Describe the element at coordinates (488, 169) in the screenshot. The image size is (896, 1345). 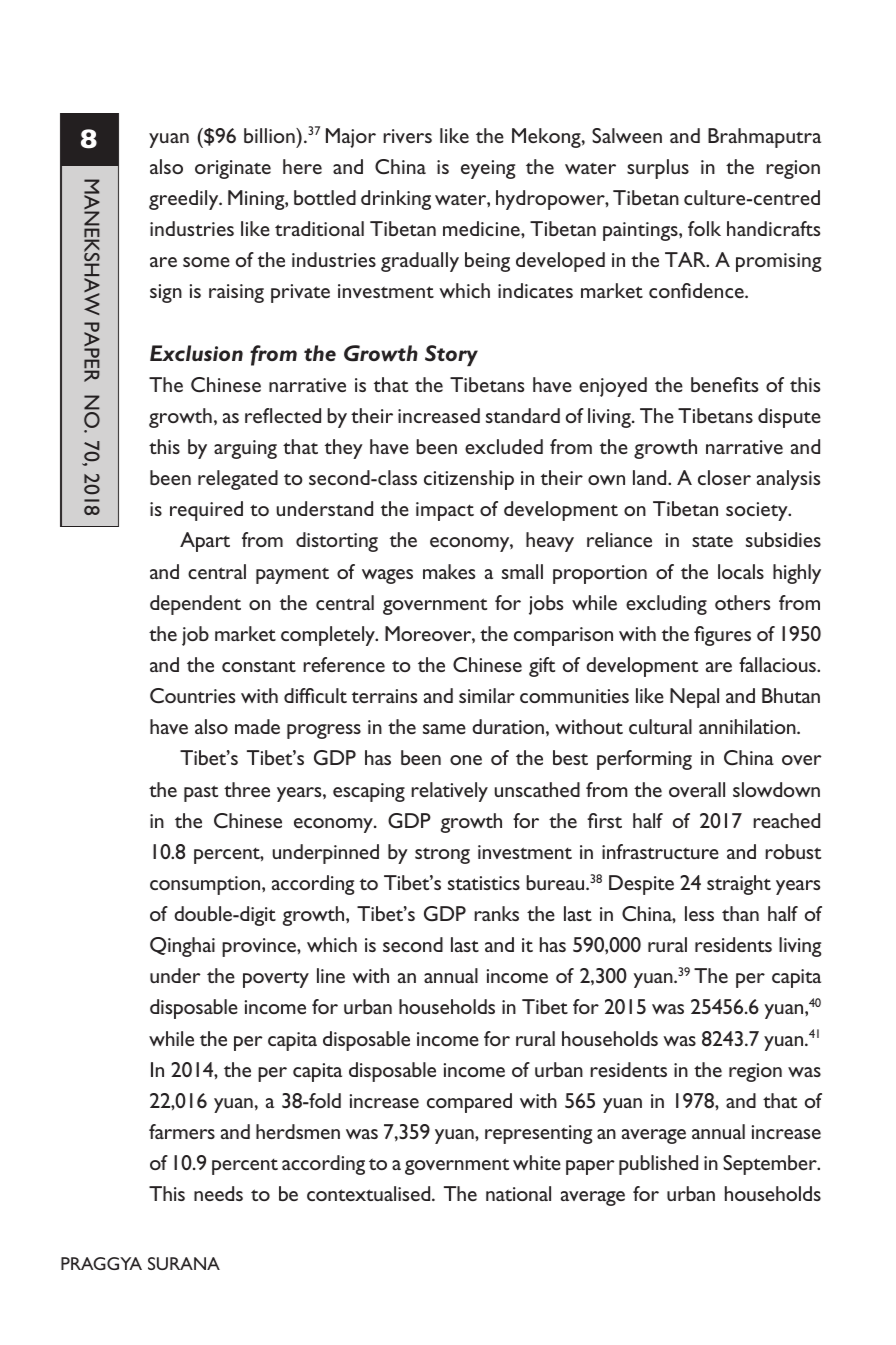
I see `eyeing` at that location.
